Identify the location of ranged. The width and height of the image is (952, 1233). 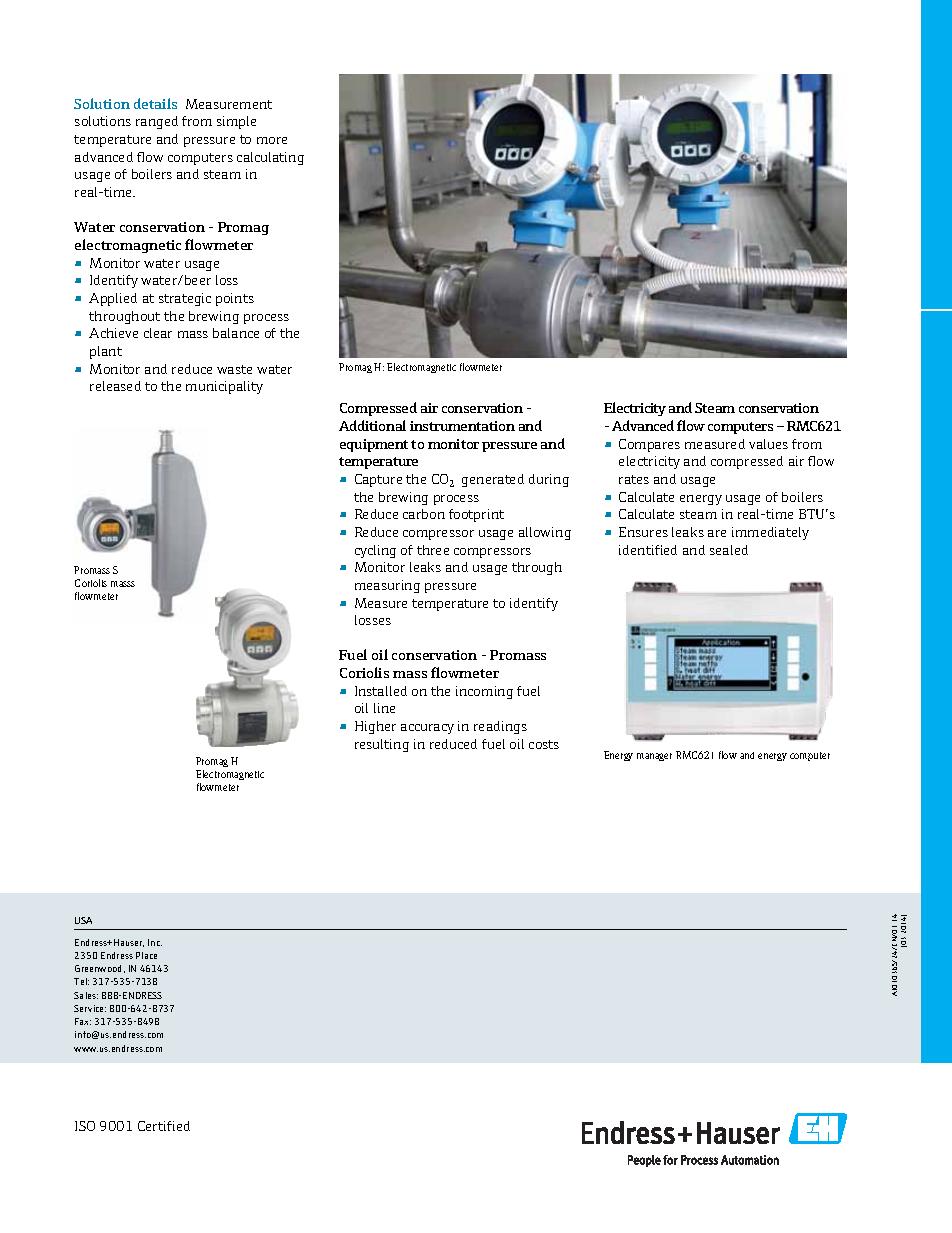
(157, 122).
